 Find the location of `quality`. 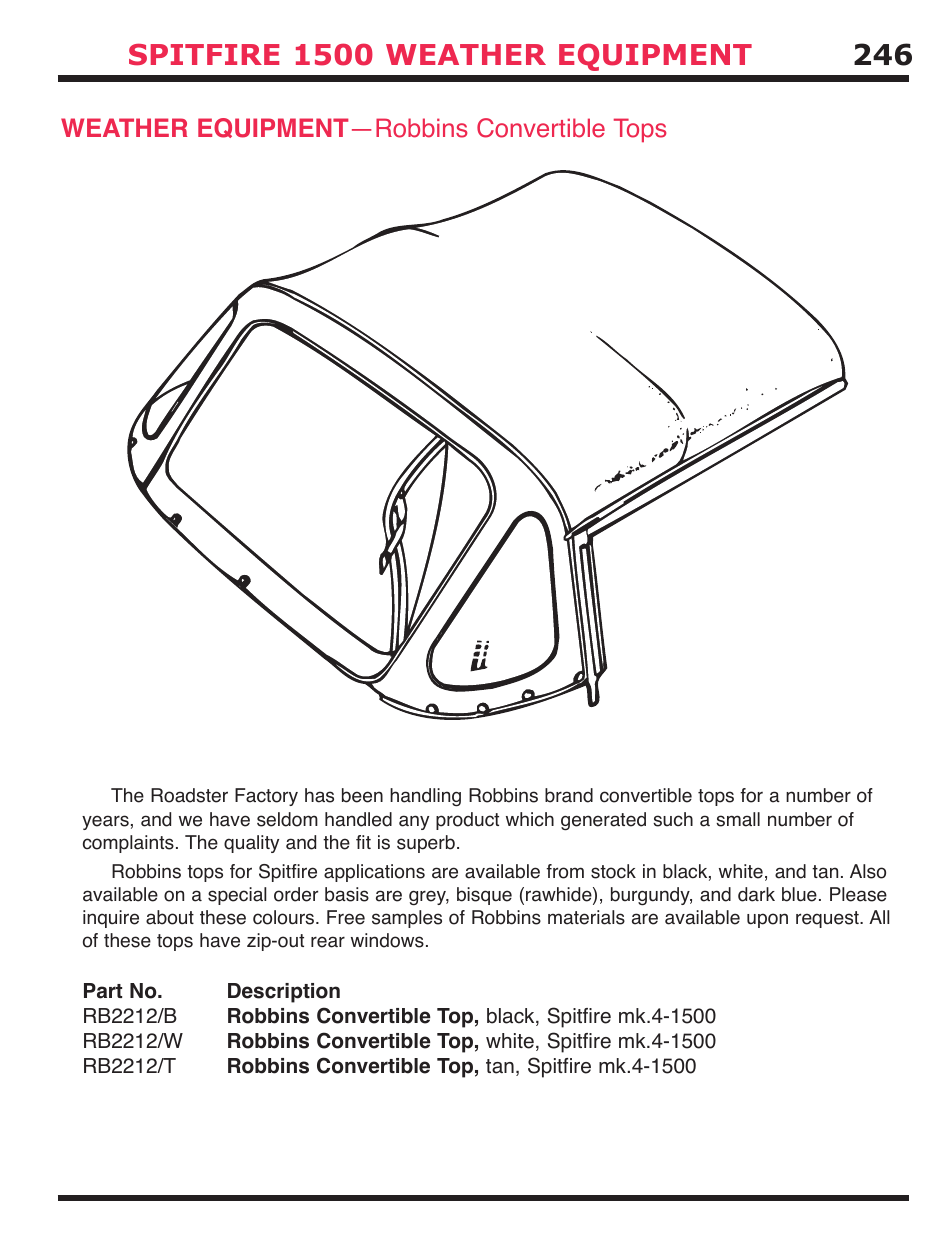

quality is located at coordinates (251, 844).
